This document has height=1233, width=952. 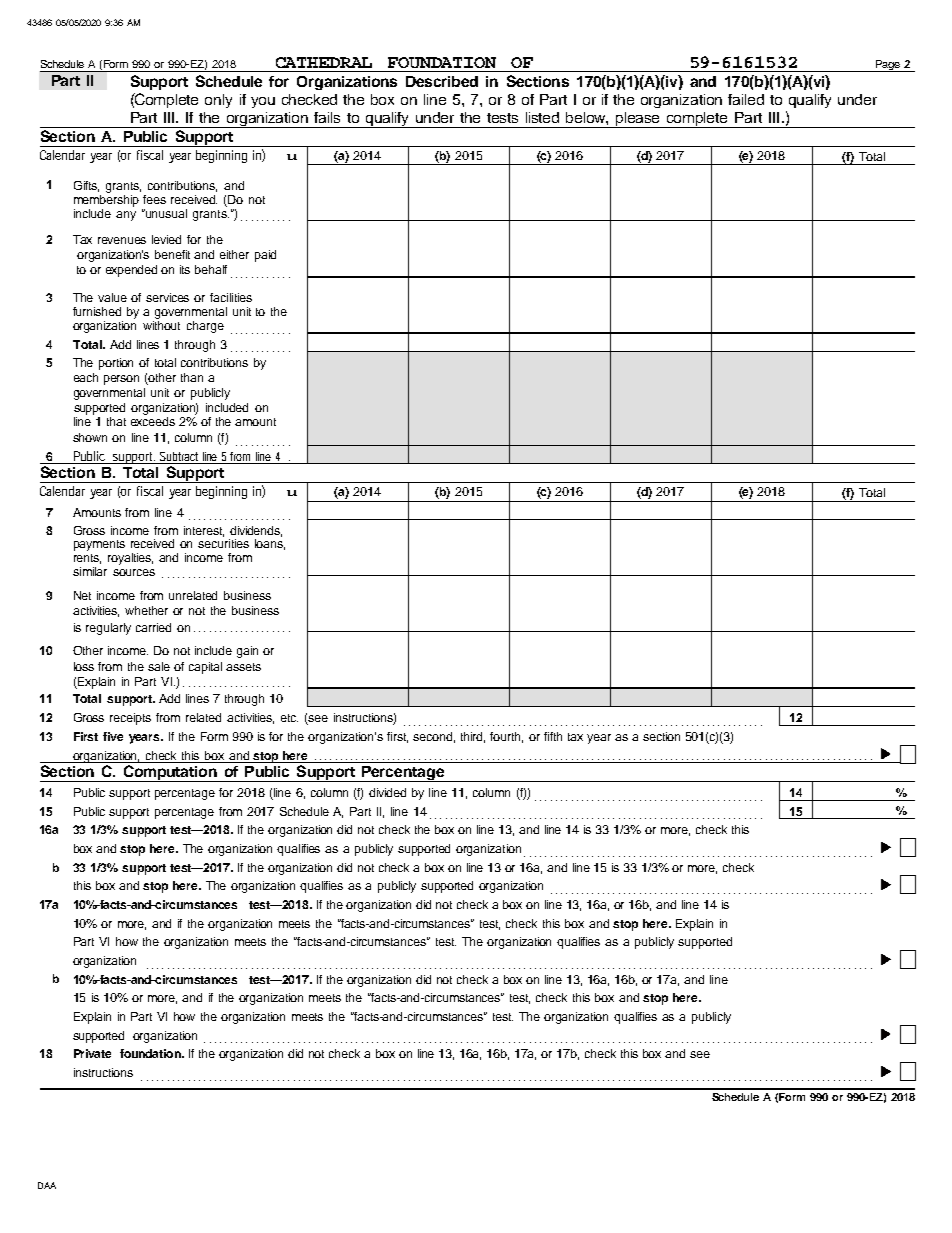 I want to click on Described, so click(x=442, y=81).
